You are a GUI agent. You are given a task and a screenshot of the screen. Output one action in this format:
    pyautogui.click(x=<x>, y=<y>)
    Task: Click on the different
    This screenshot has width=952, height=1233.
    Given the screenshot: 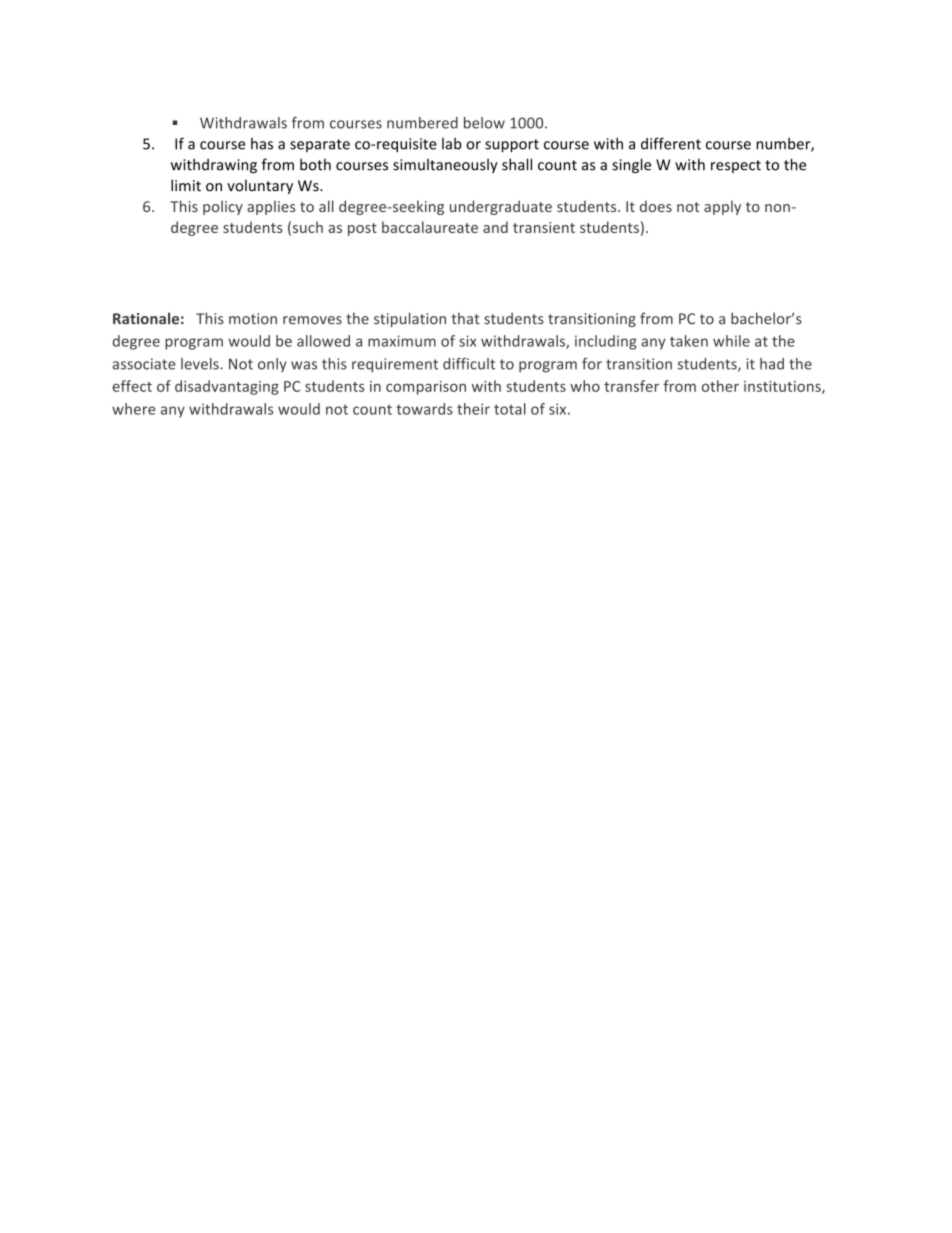 What is the action you would take?
    pyautogui.click(x=671, y=143)
